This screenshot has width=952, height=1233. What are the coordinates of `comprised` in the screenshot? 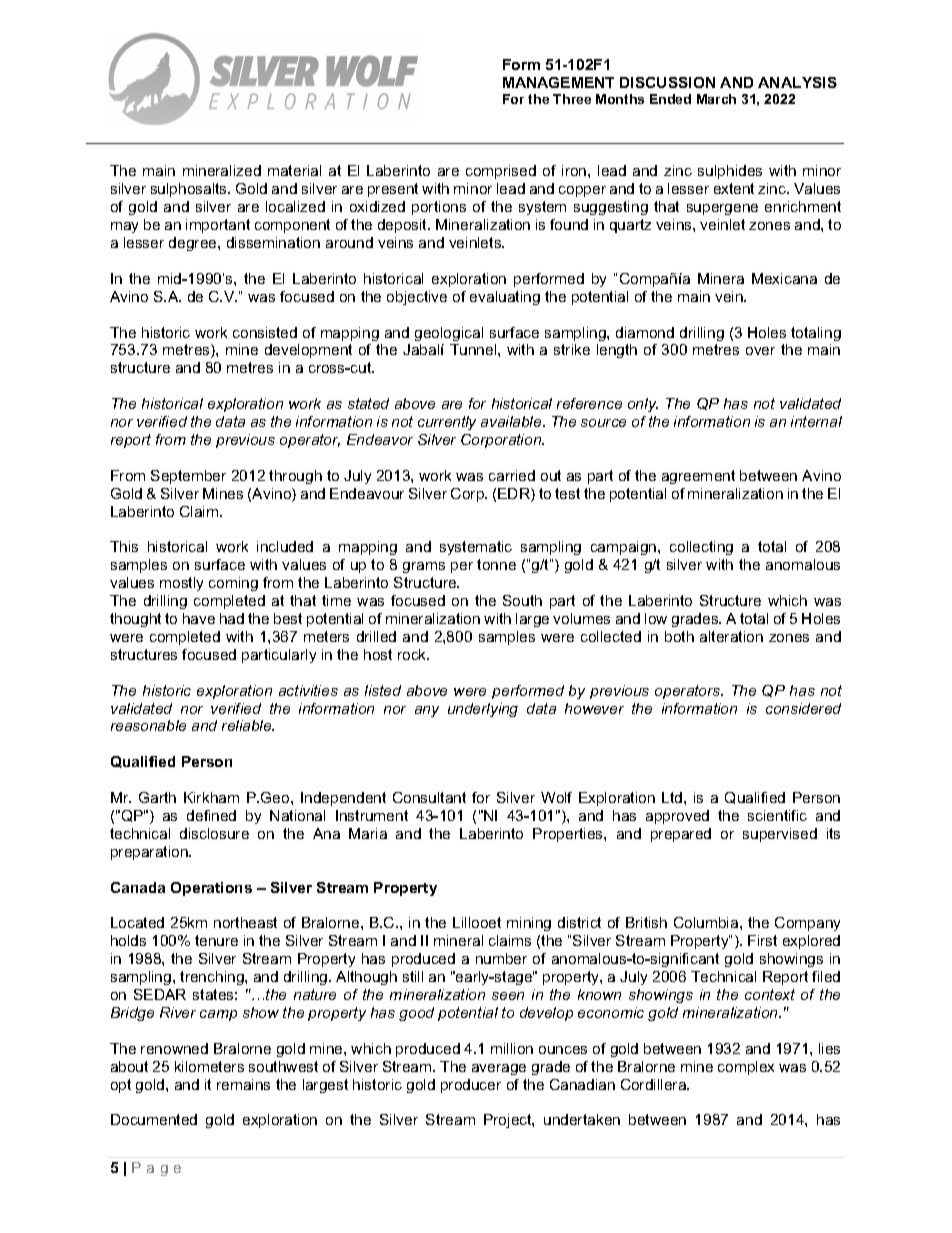 It's located at (501, 172).
